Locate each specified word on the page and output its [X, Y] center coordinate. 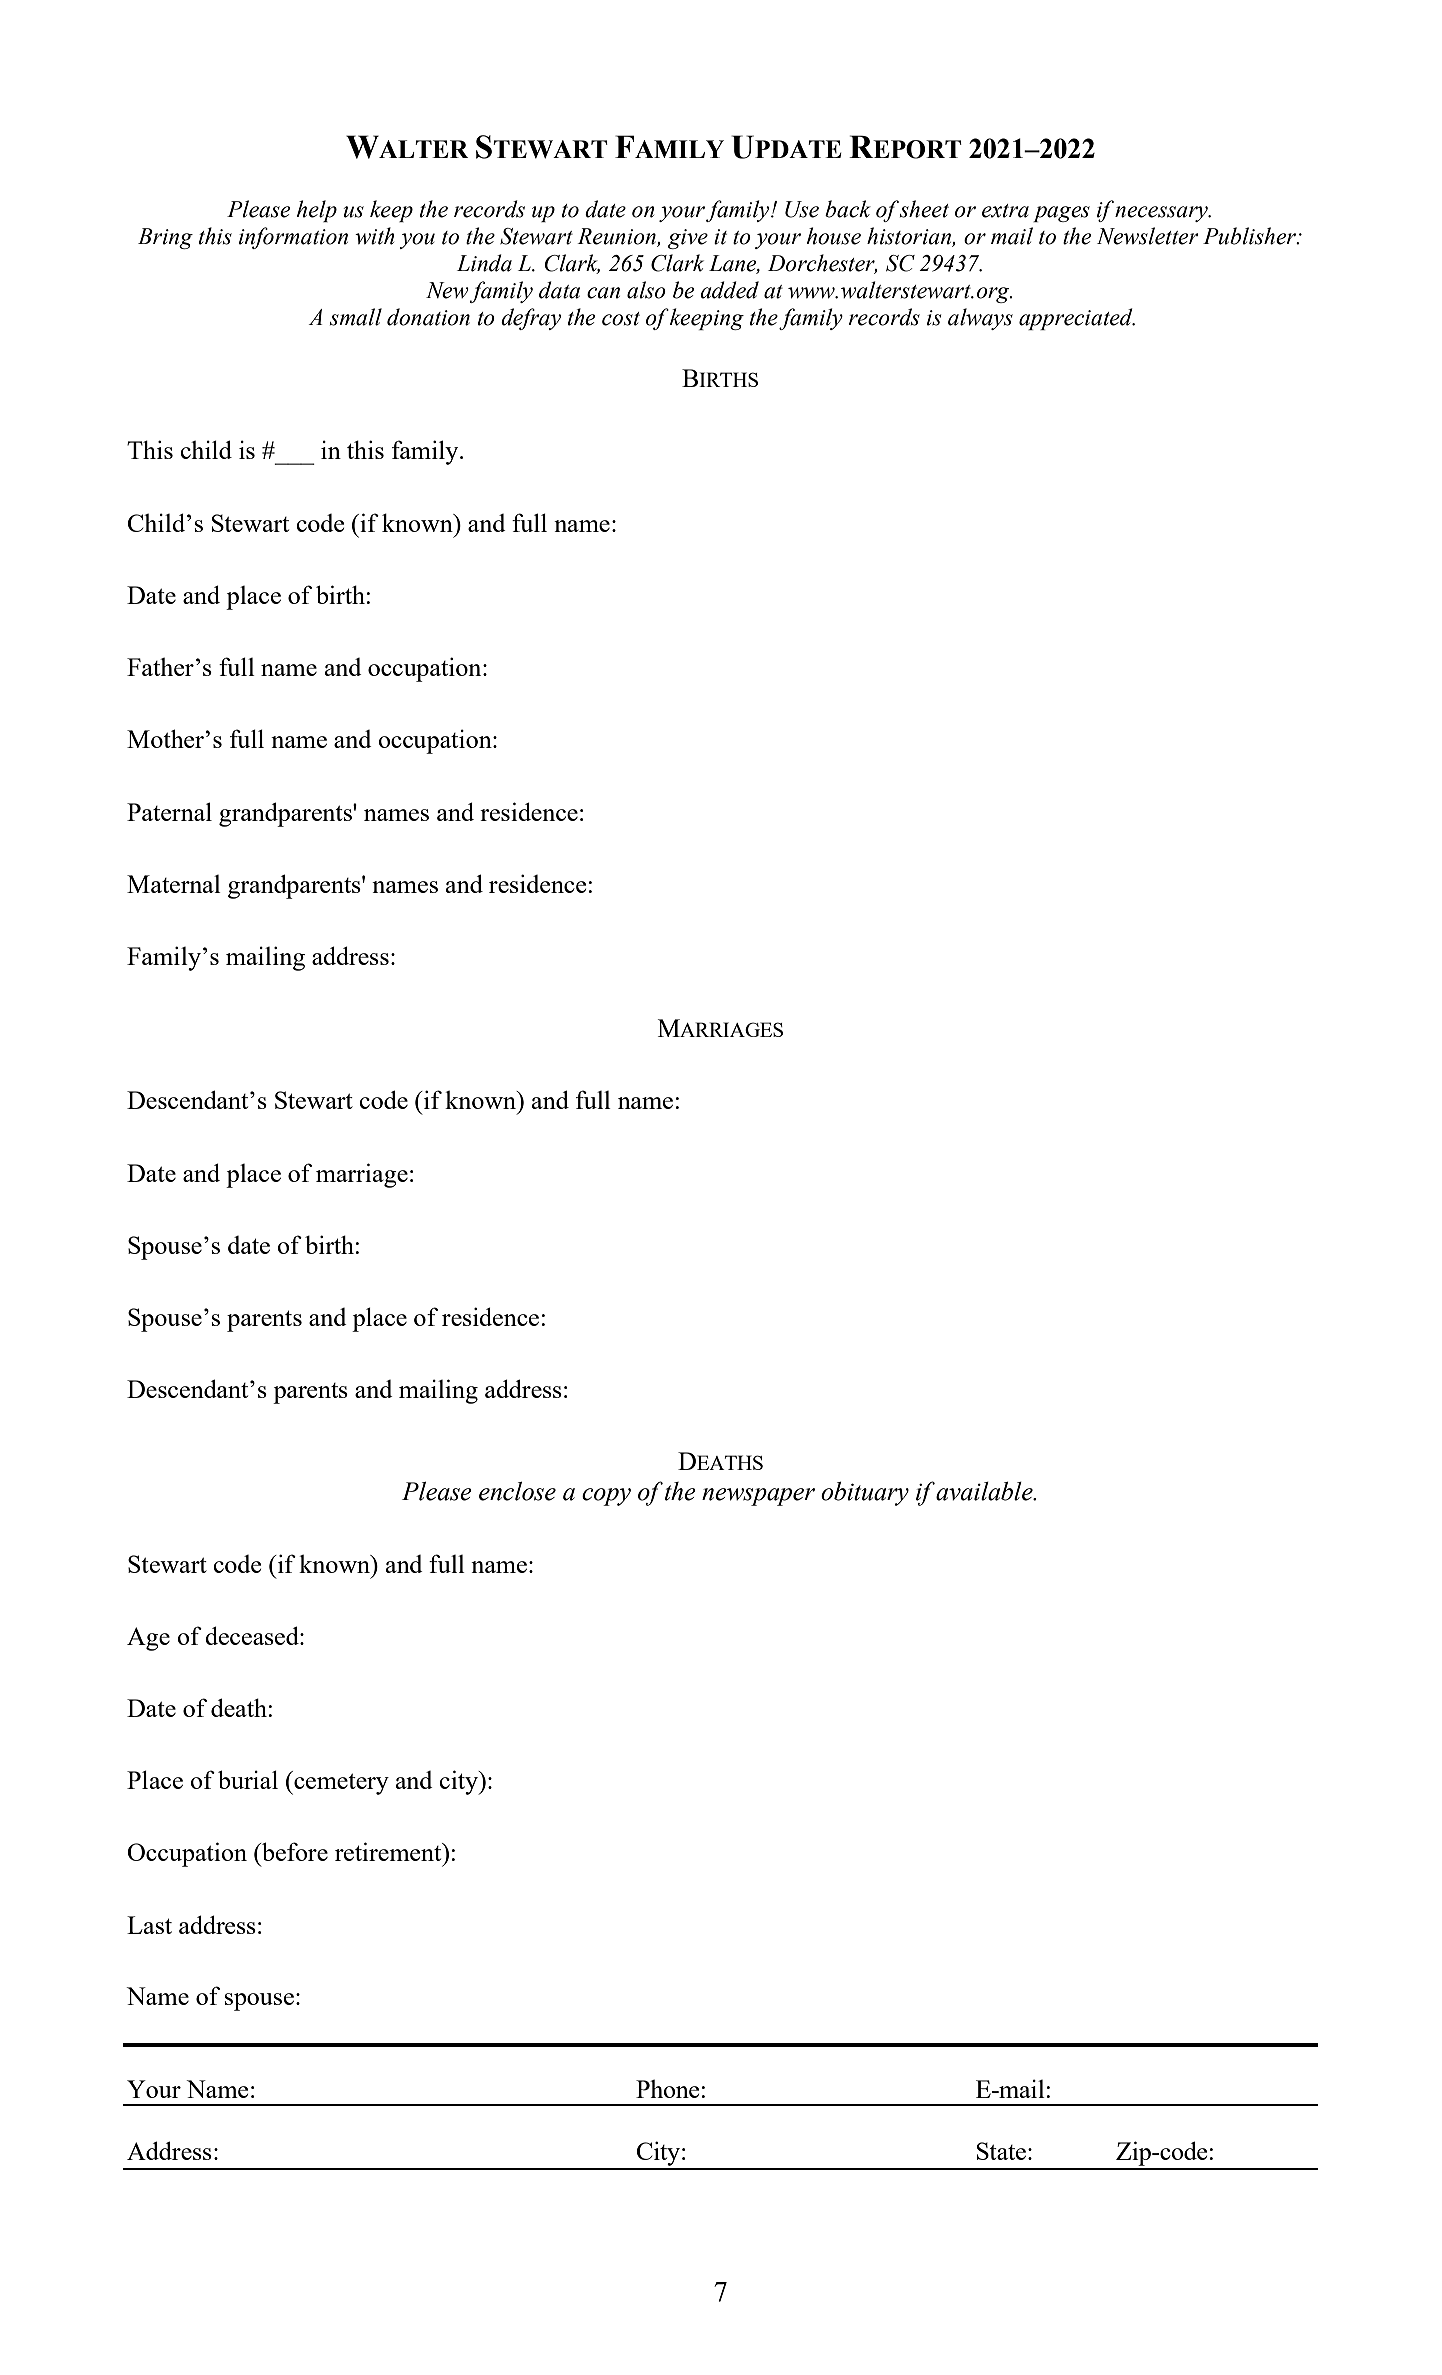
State [1001, 2151]
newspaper [758, 1497]
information [293, 238]
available [985, 1491]
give [688, 239]
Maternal [174, 884]
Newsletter [1148, 236]
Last [149, 1925]
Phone [667, 2089]
